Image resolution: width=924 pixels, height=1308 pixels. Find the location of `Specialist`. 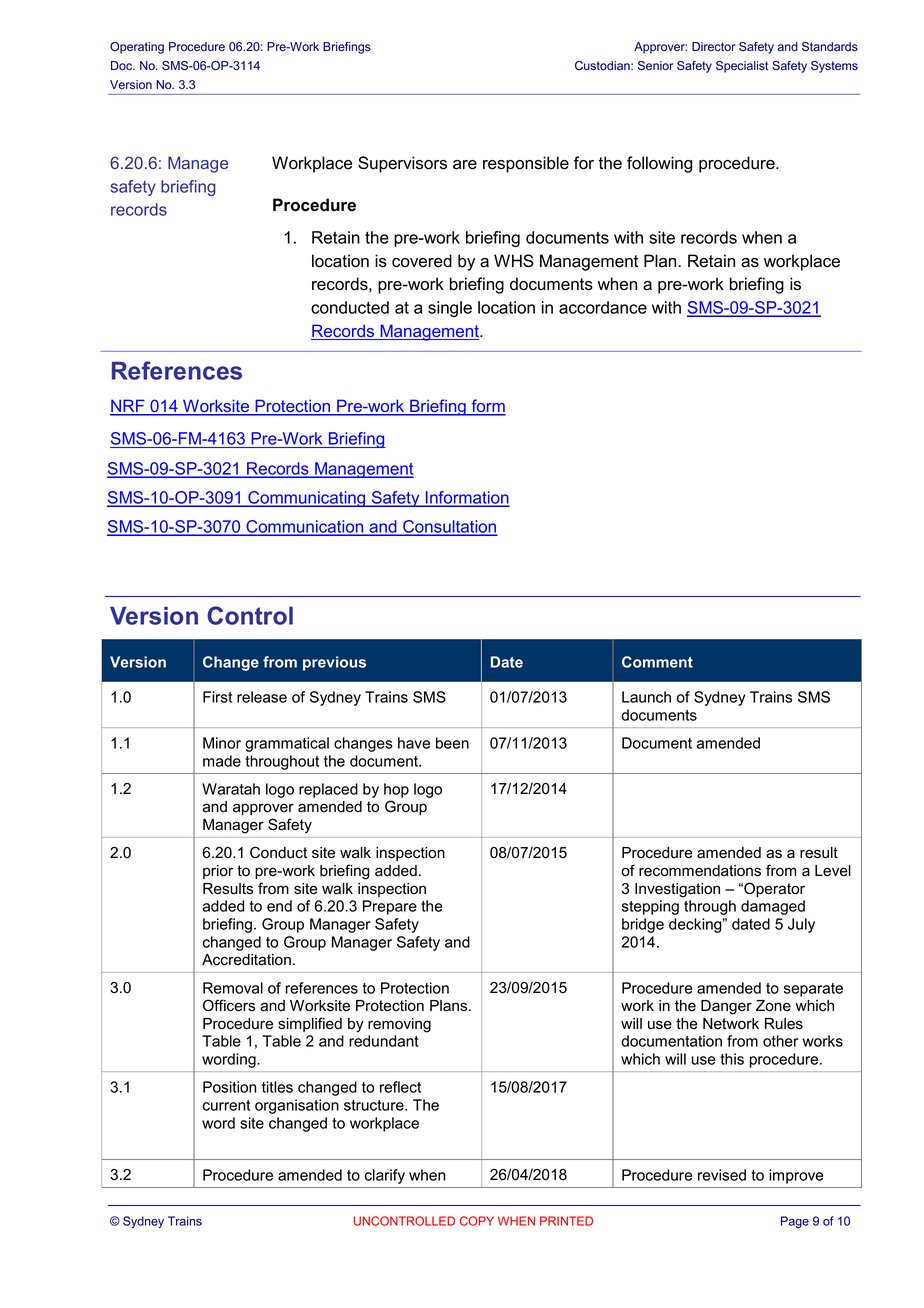

Specialist is located at coordinates (742, 67).
